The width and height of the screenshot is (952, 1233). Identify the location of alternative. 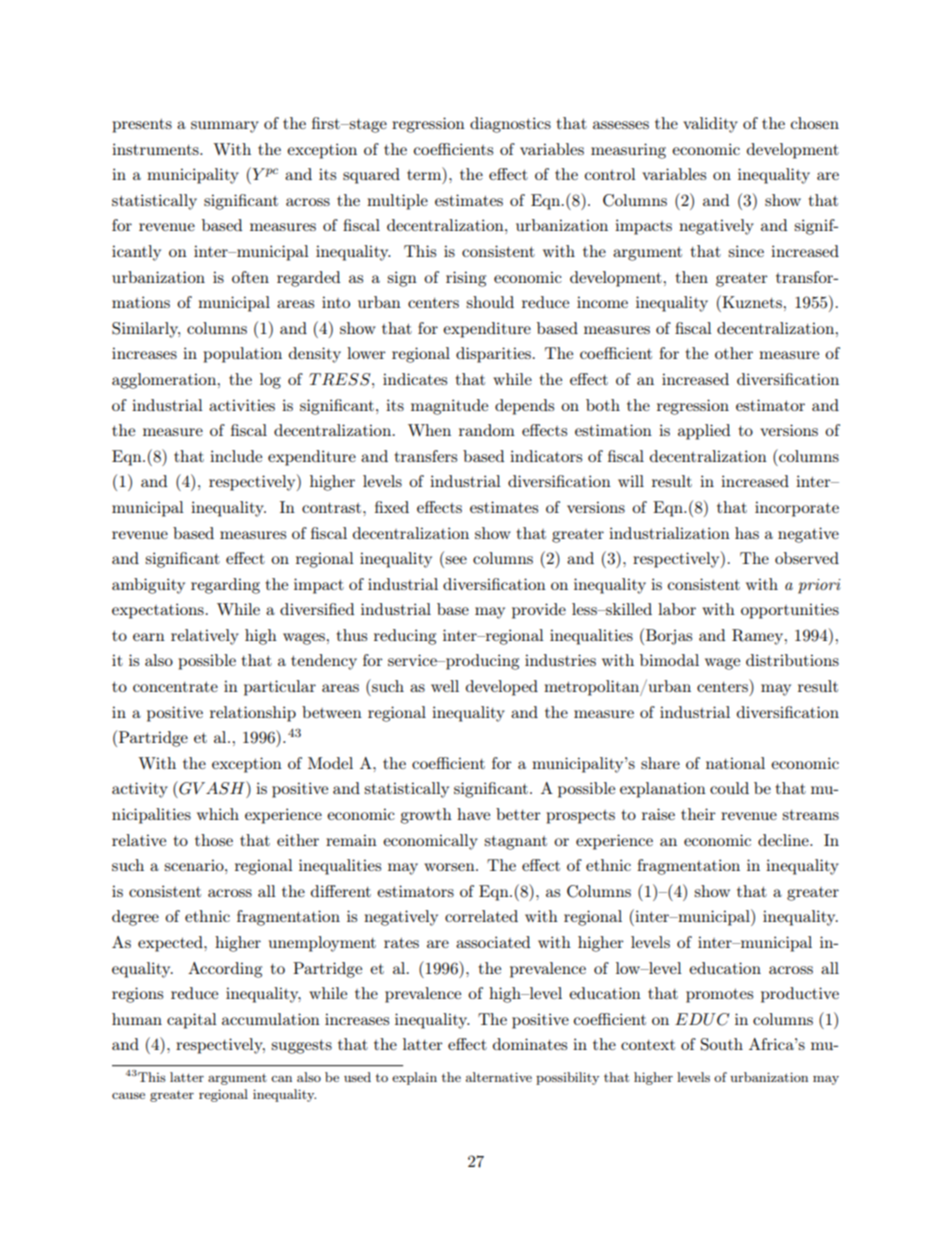
(499, 1077).
